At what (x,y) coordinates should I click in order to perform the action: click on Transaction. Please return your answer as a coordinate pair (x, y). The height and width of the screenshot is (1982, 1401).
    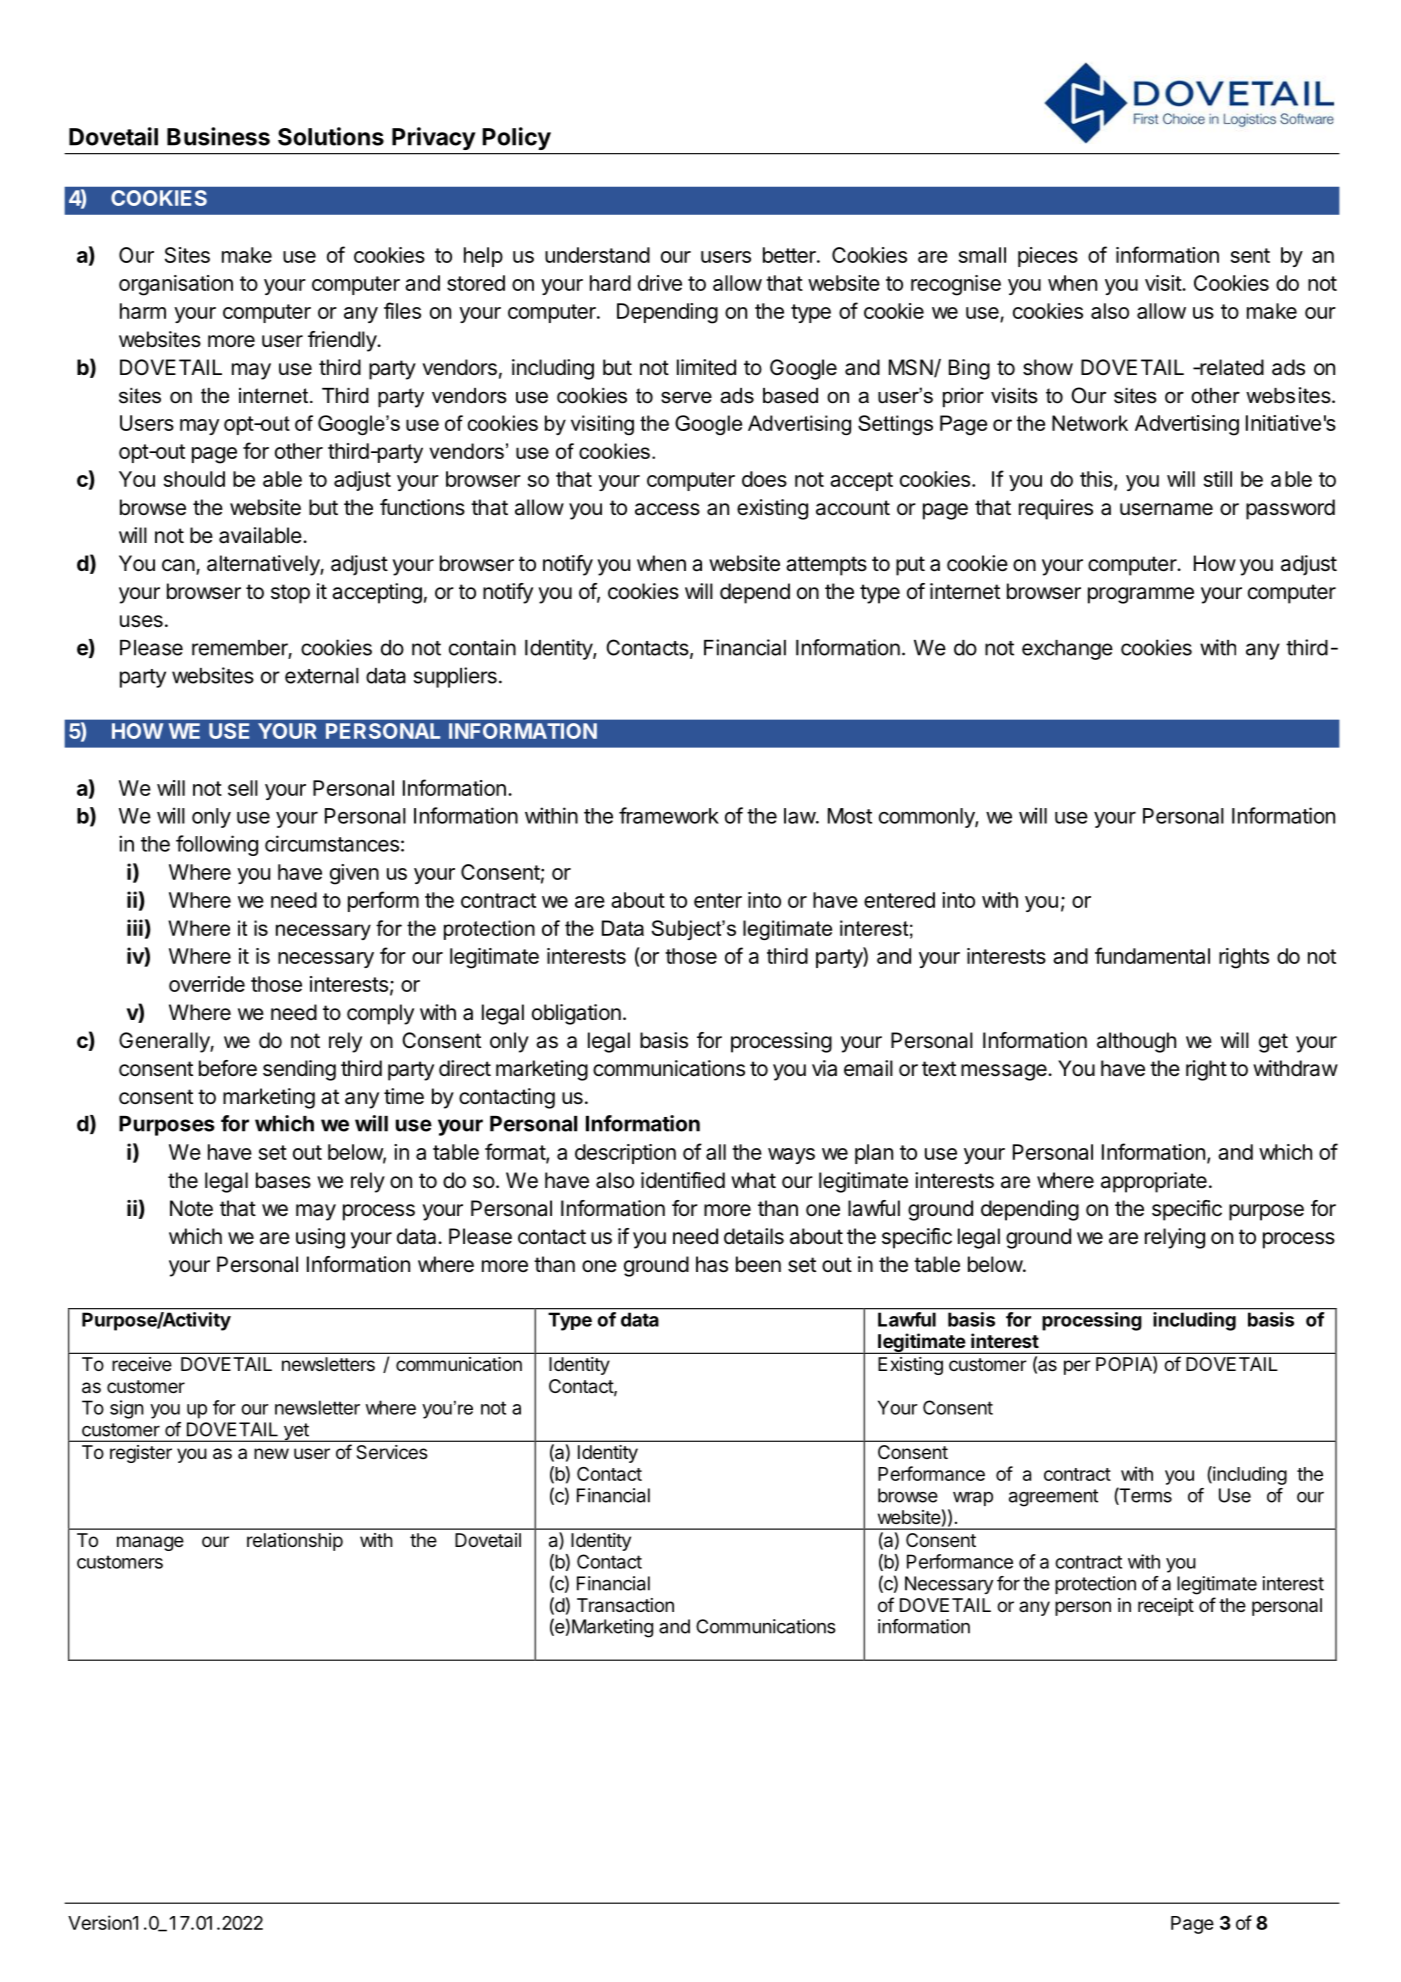
    Looking at the image, I should click on (625, 1605).
